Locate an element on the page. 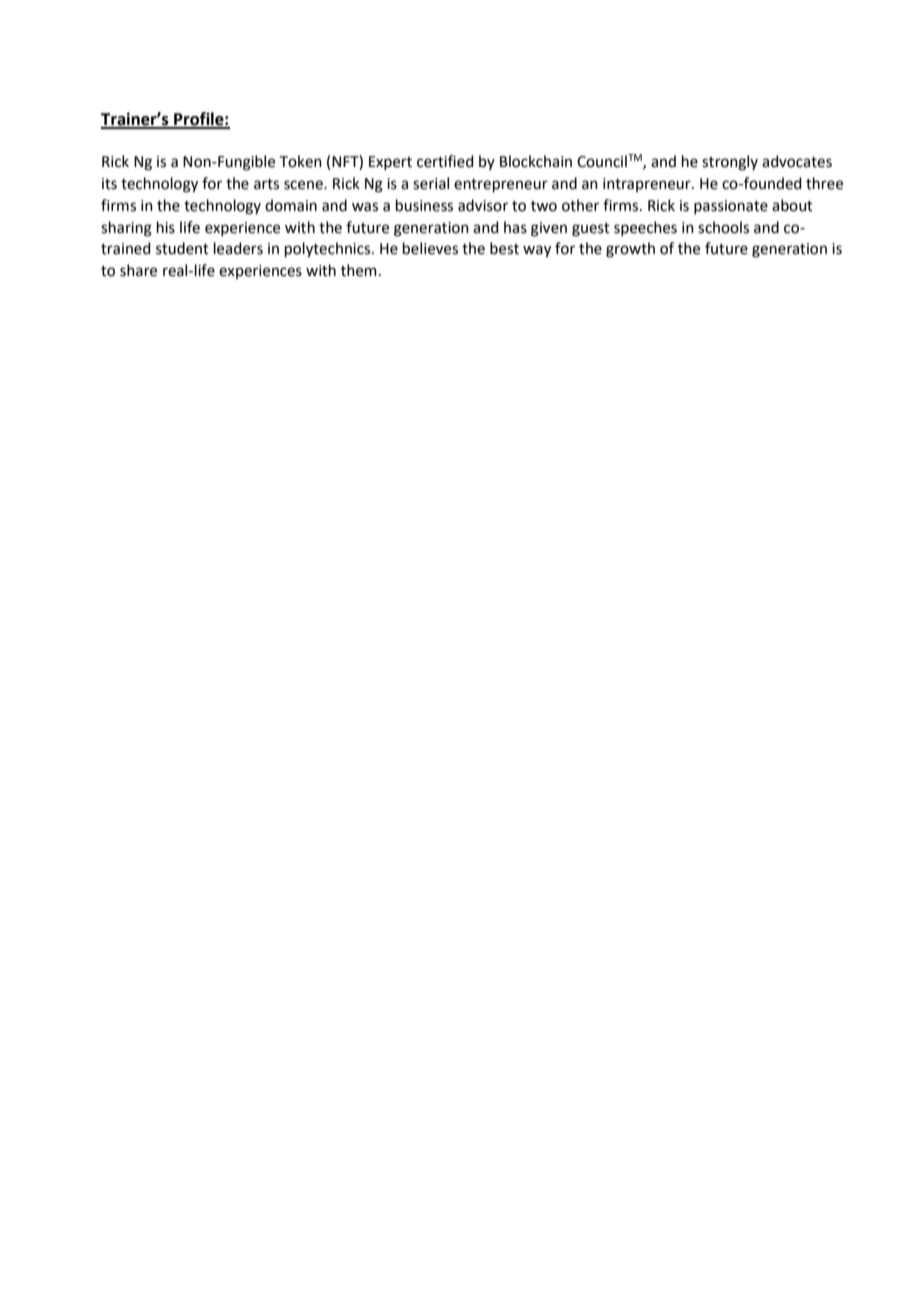 The width and height of the image is (924, 1308). passionate is located at coordinates (731, 207).
